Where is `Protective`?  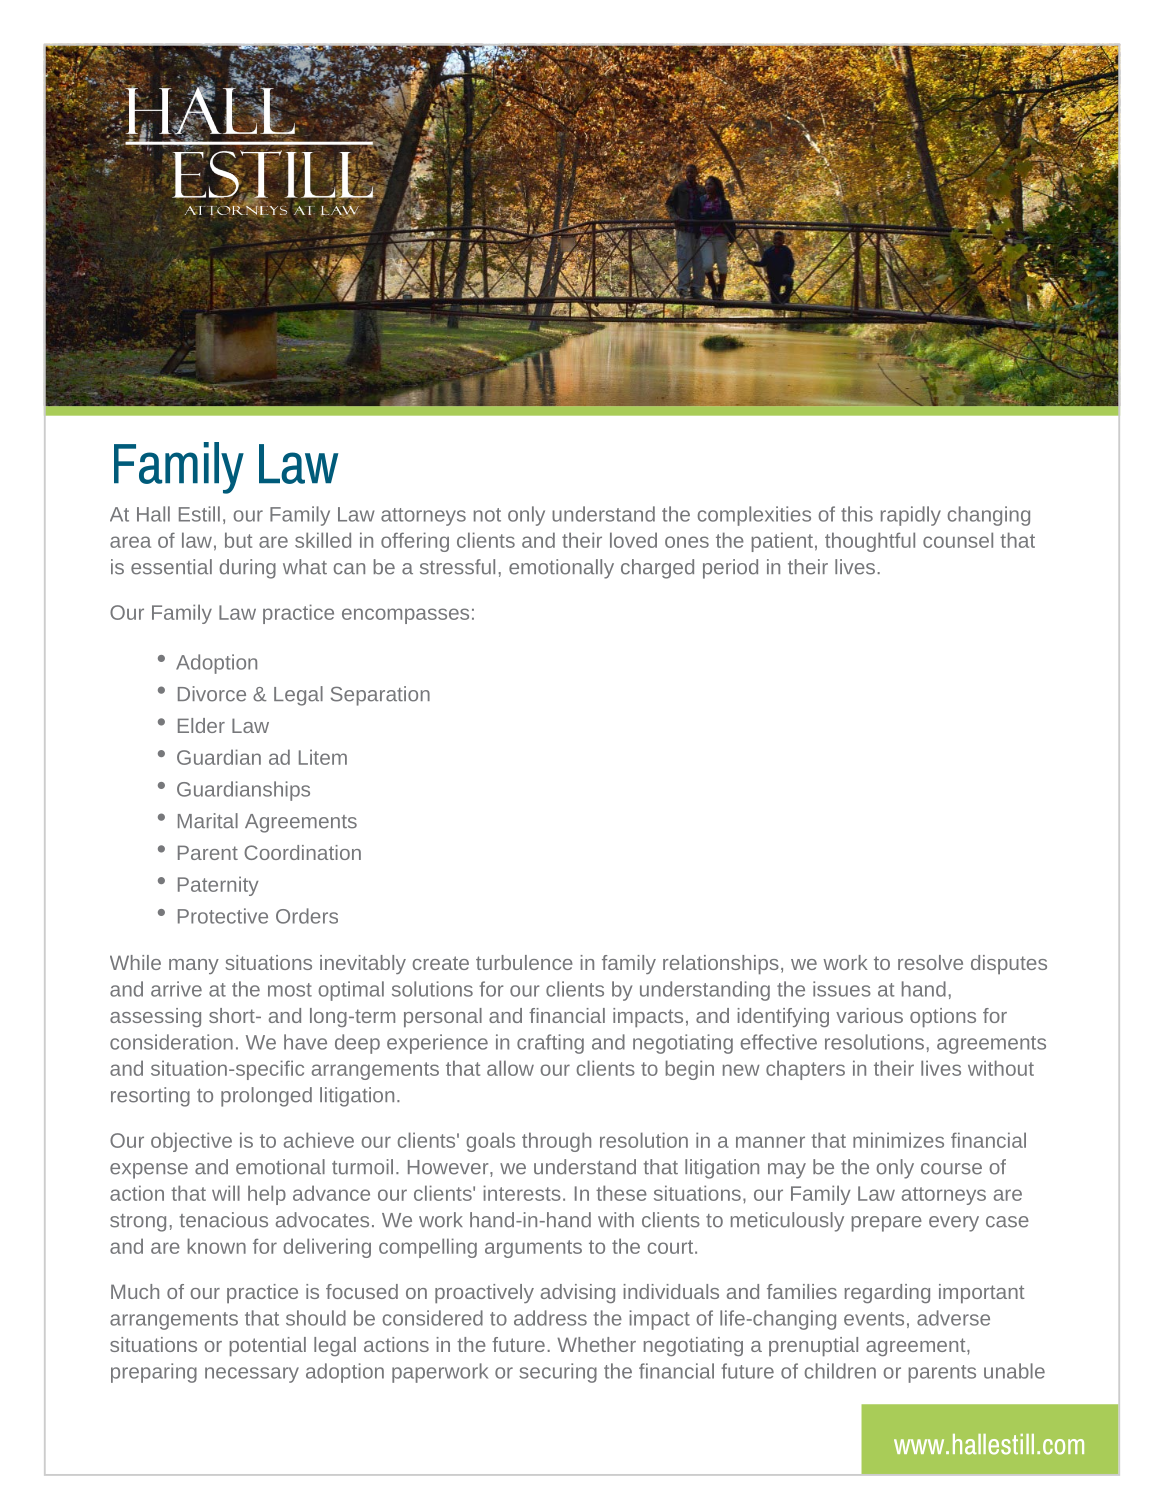
Protective is located at coordinates (223, 916).
